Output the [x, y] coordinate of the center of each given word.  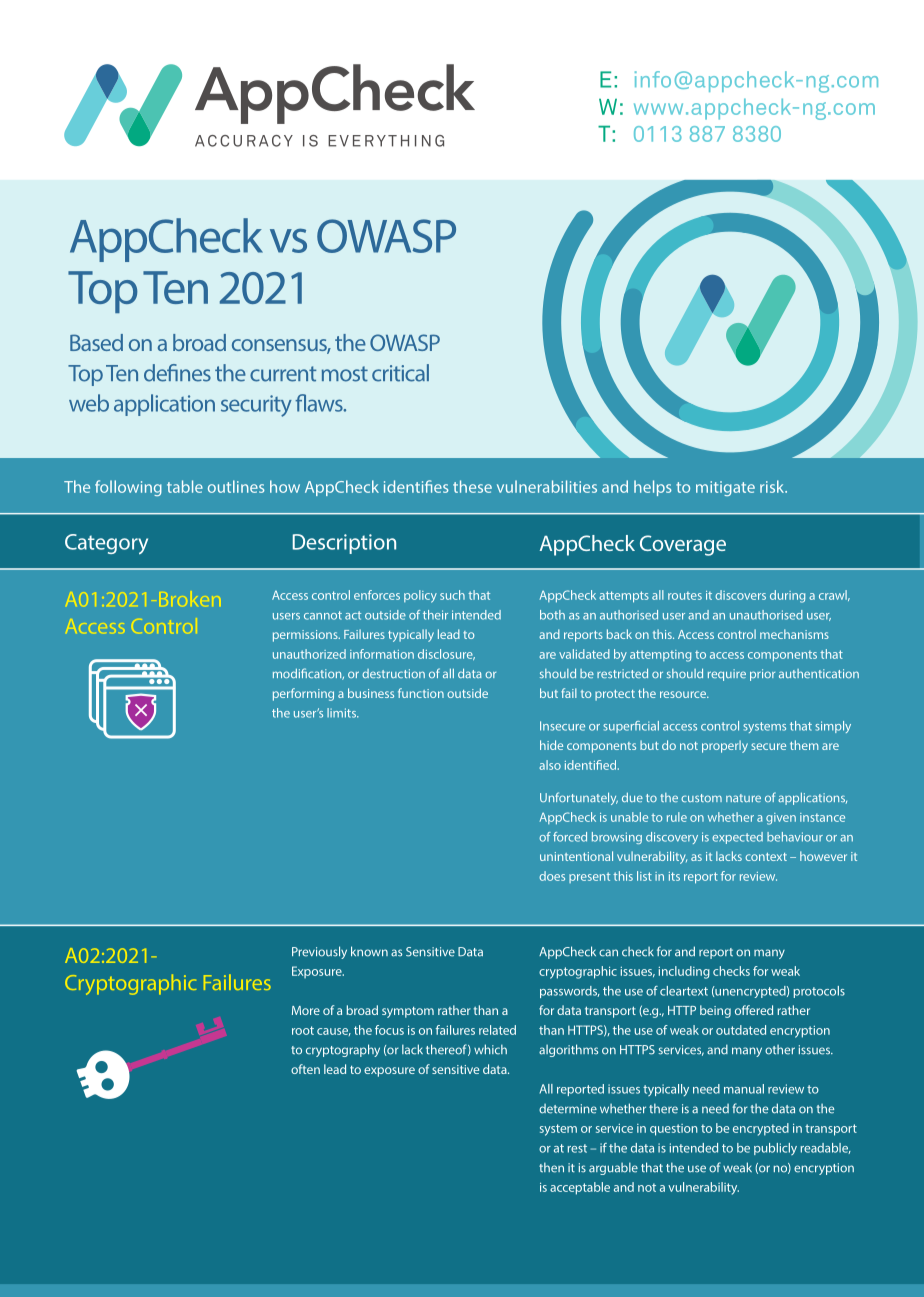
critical [400, 373]
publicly [775, 1149]
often [305, 1069]
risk [773, 486]
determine [568, 1109]
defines [177, 373]
